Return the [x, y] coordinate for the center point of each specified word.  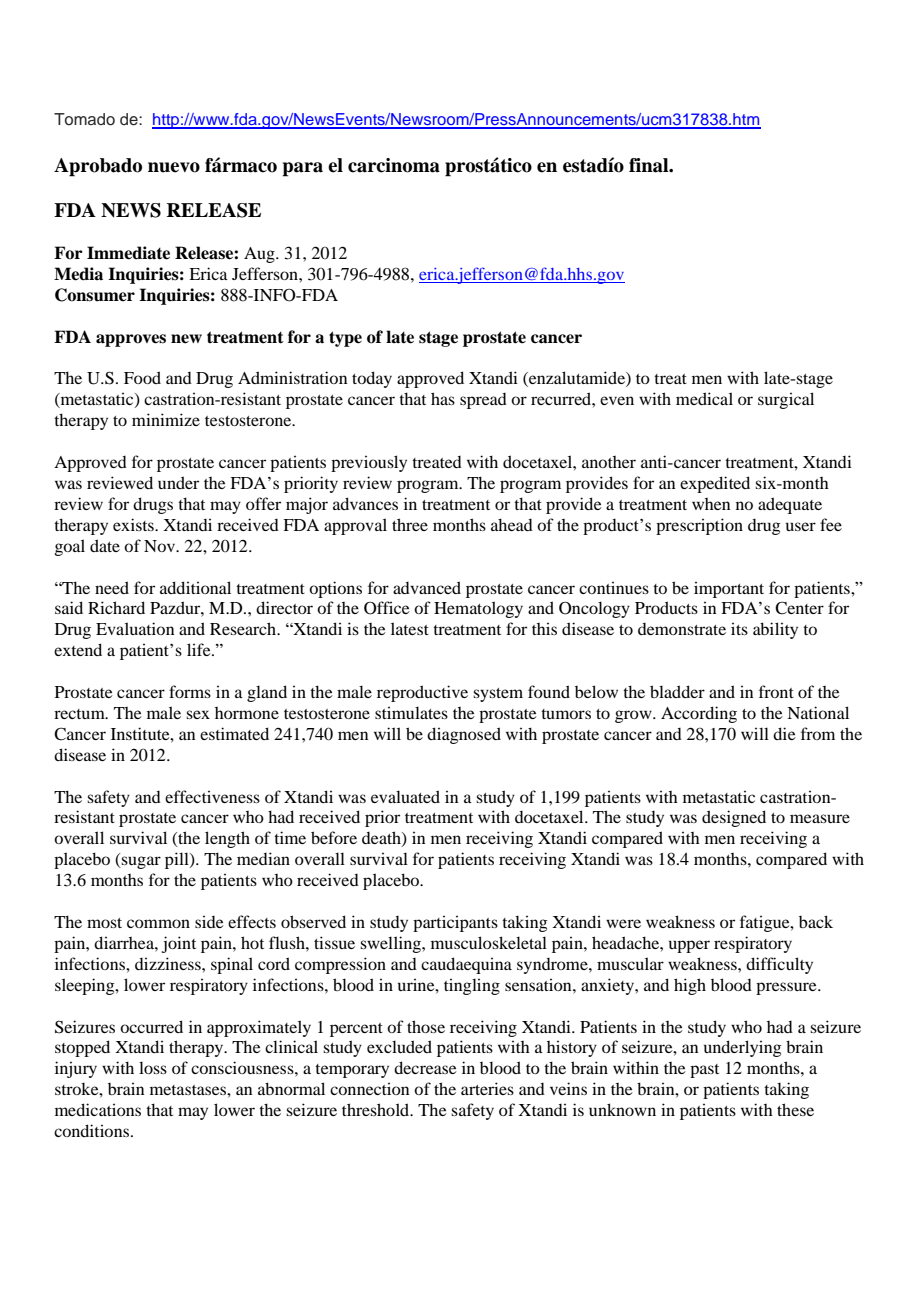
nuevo [174, 167]
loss [153, 1067]
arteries [487, 1088]
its [739, 629]
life [200, 649]
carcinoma [394, 165]
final [650, 165]
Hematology [478, 609]
